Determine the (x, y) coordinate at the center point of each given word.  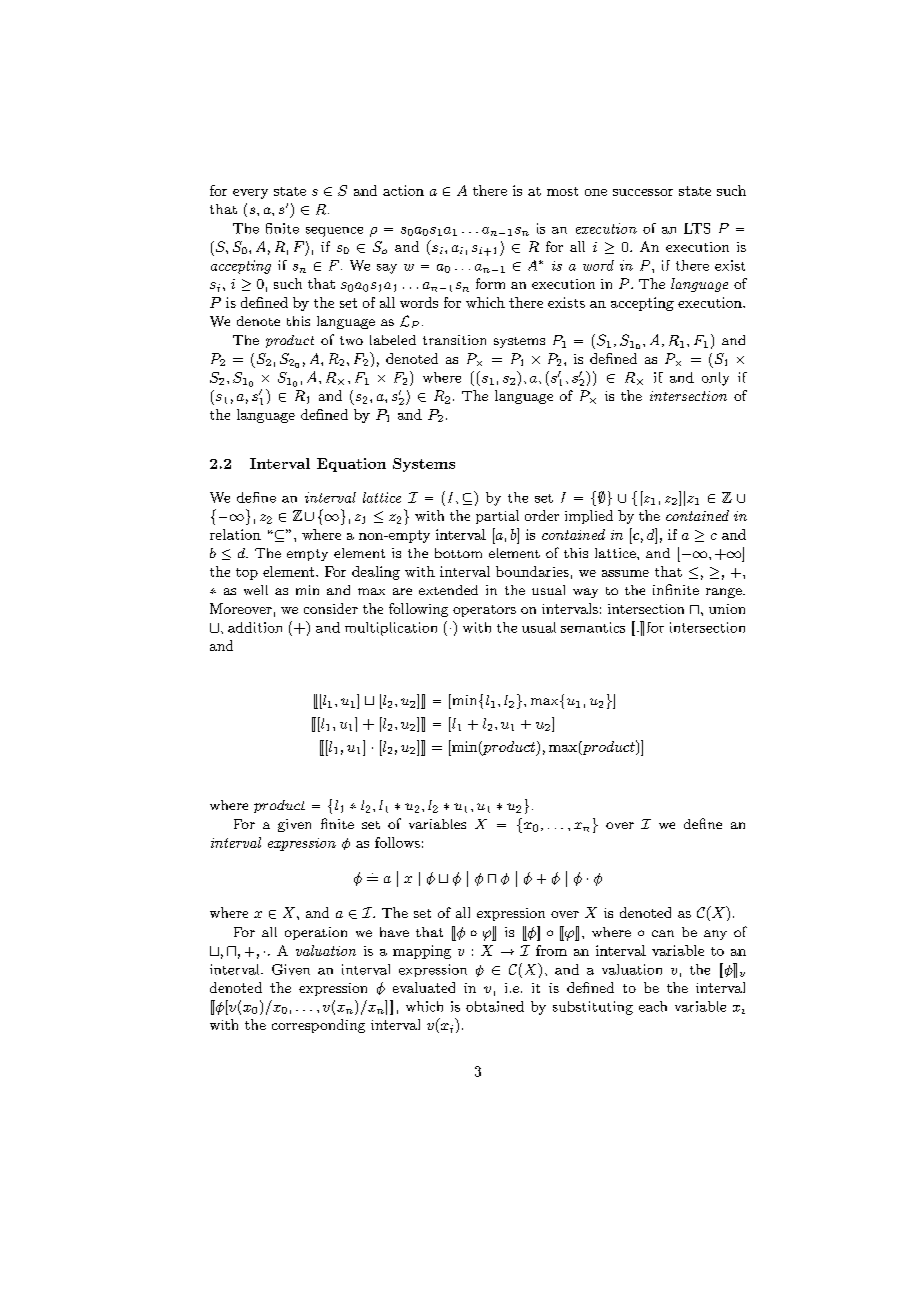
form (490, 283)
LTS (697, 228)
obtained (495, 1006)
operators (484, 611)
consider (331, 608)
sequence (334, 232)
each (653, 1006)
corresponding (318, 1026)
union (727, 609)
